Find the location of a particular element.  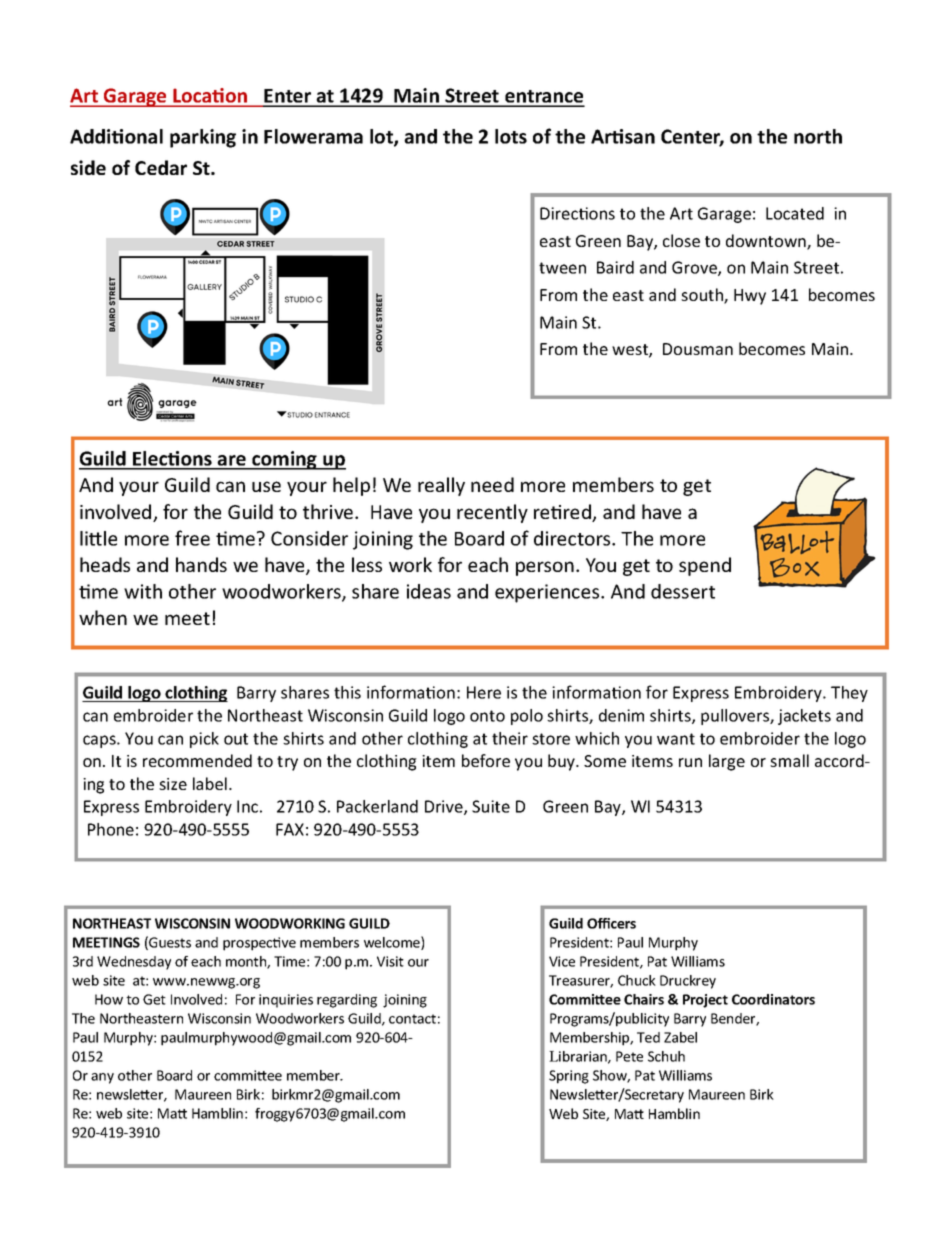

lots is located at coordinates (511, 136).
